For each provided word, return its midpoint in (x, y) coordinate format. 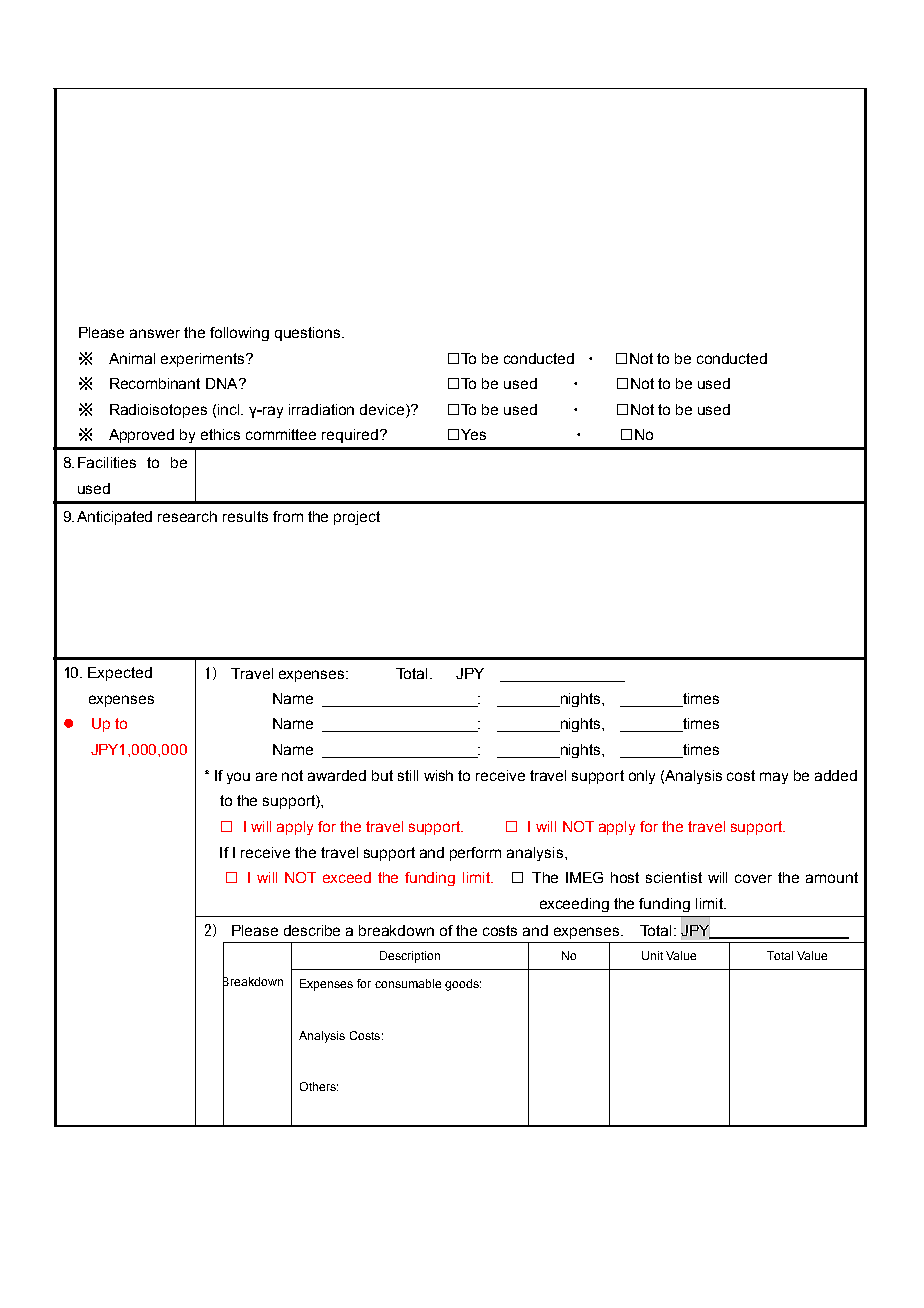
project (357, 518)
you (238, 778)
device (383, 411)
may (774, 778)
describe (312, 930)
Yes (473, 434)
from (288, 516)
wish (438, 775)
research (187, 516)
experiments (204, 360)
